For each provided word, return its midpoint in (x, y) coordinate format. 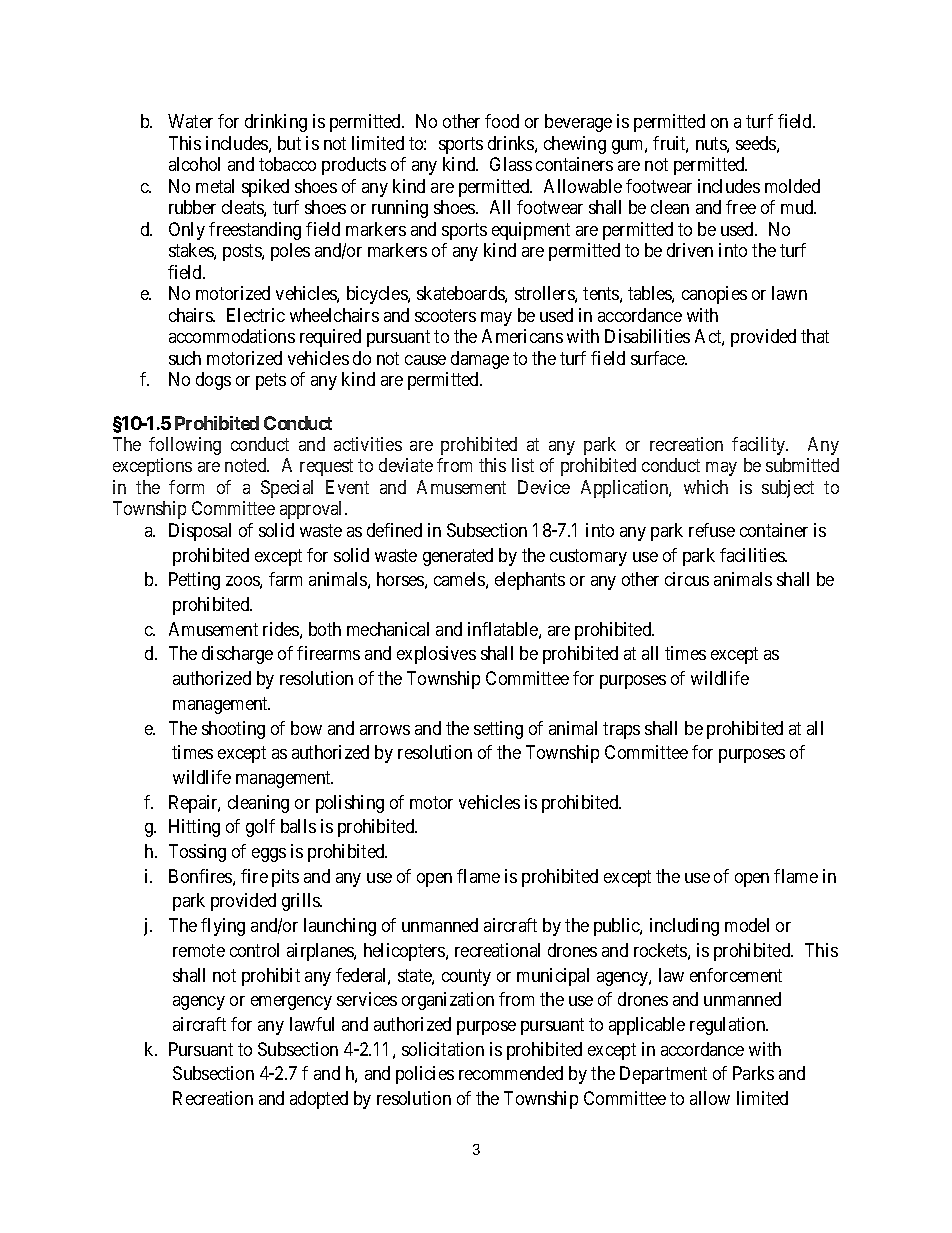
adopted (319, 1100)
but (289, 143)
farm (285, 579)
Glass (511, 164)
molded (792, 186)
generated (458, 557)
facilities (753, 555)
